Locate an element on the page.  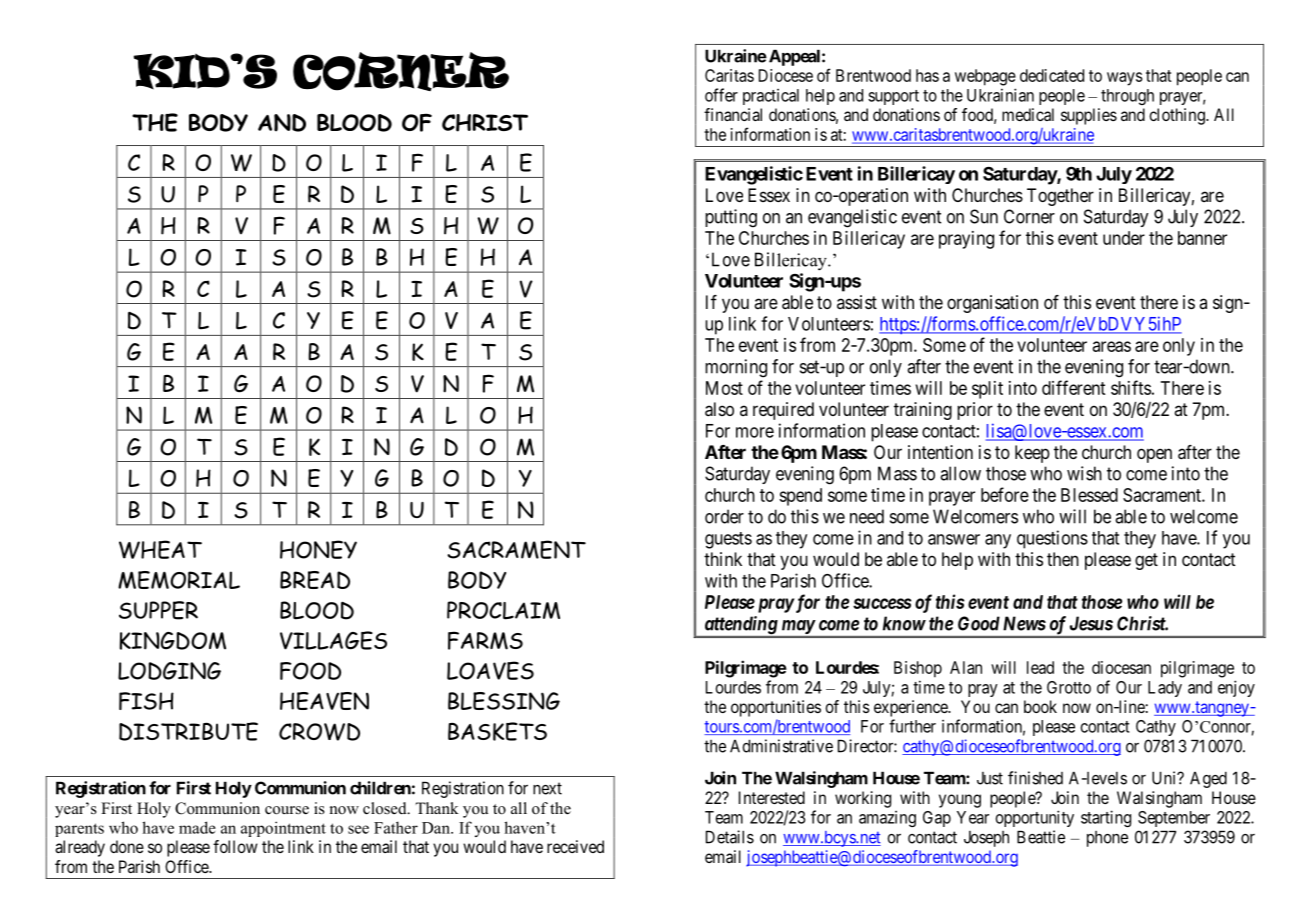
financial is located at coordinates (733, 114).
